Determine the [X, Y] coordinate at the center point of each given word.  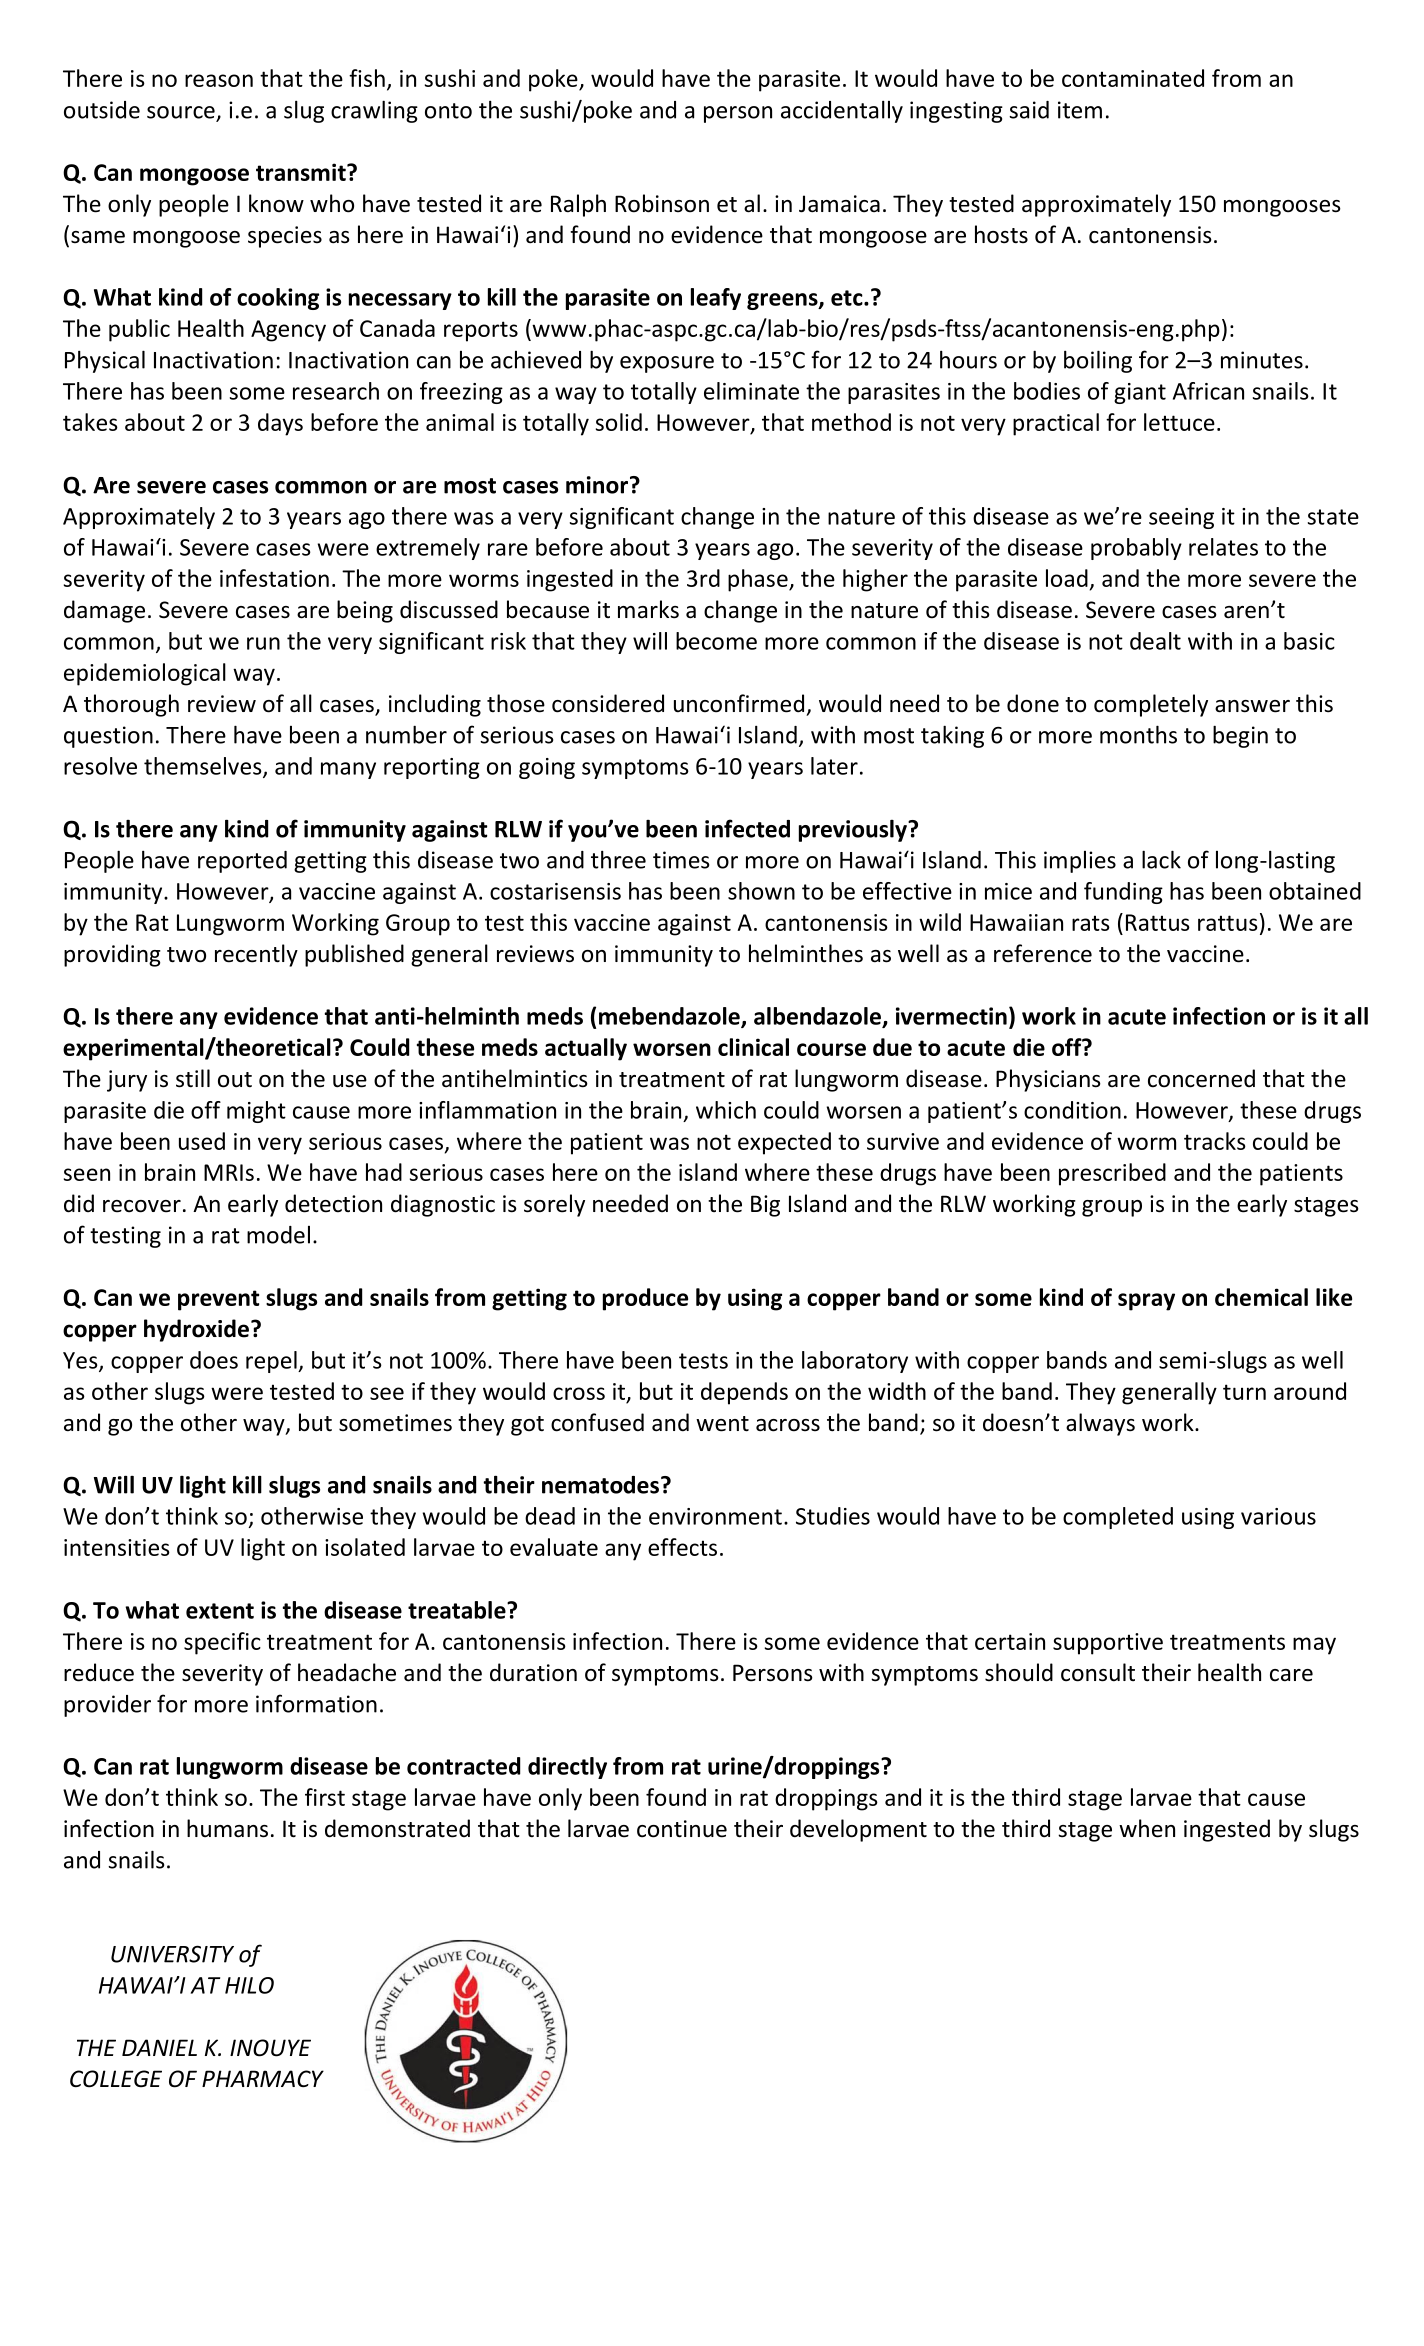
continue [682, 1829]
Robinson [662, 203]
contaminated [1133, 78]
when [1147, 1828]
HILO [249, 1985]
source [181, 112]
